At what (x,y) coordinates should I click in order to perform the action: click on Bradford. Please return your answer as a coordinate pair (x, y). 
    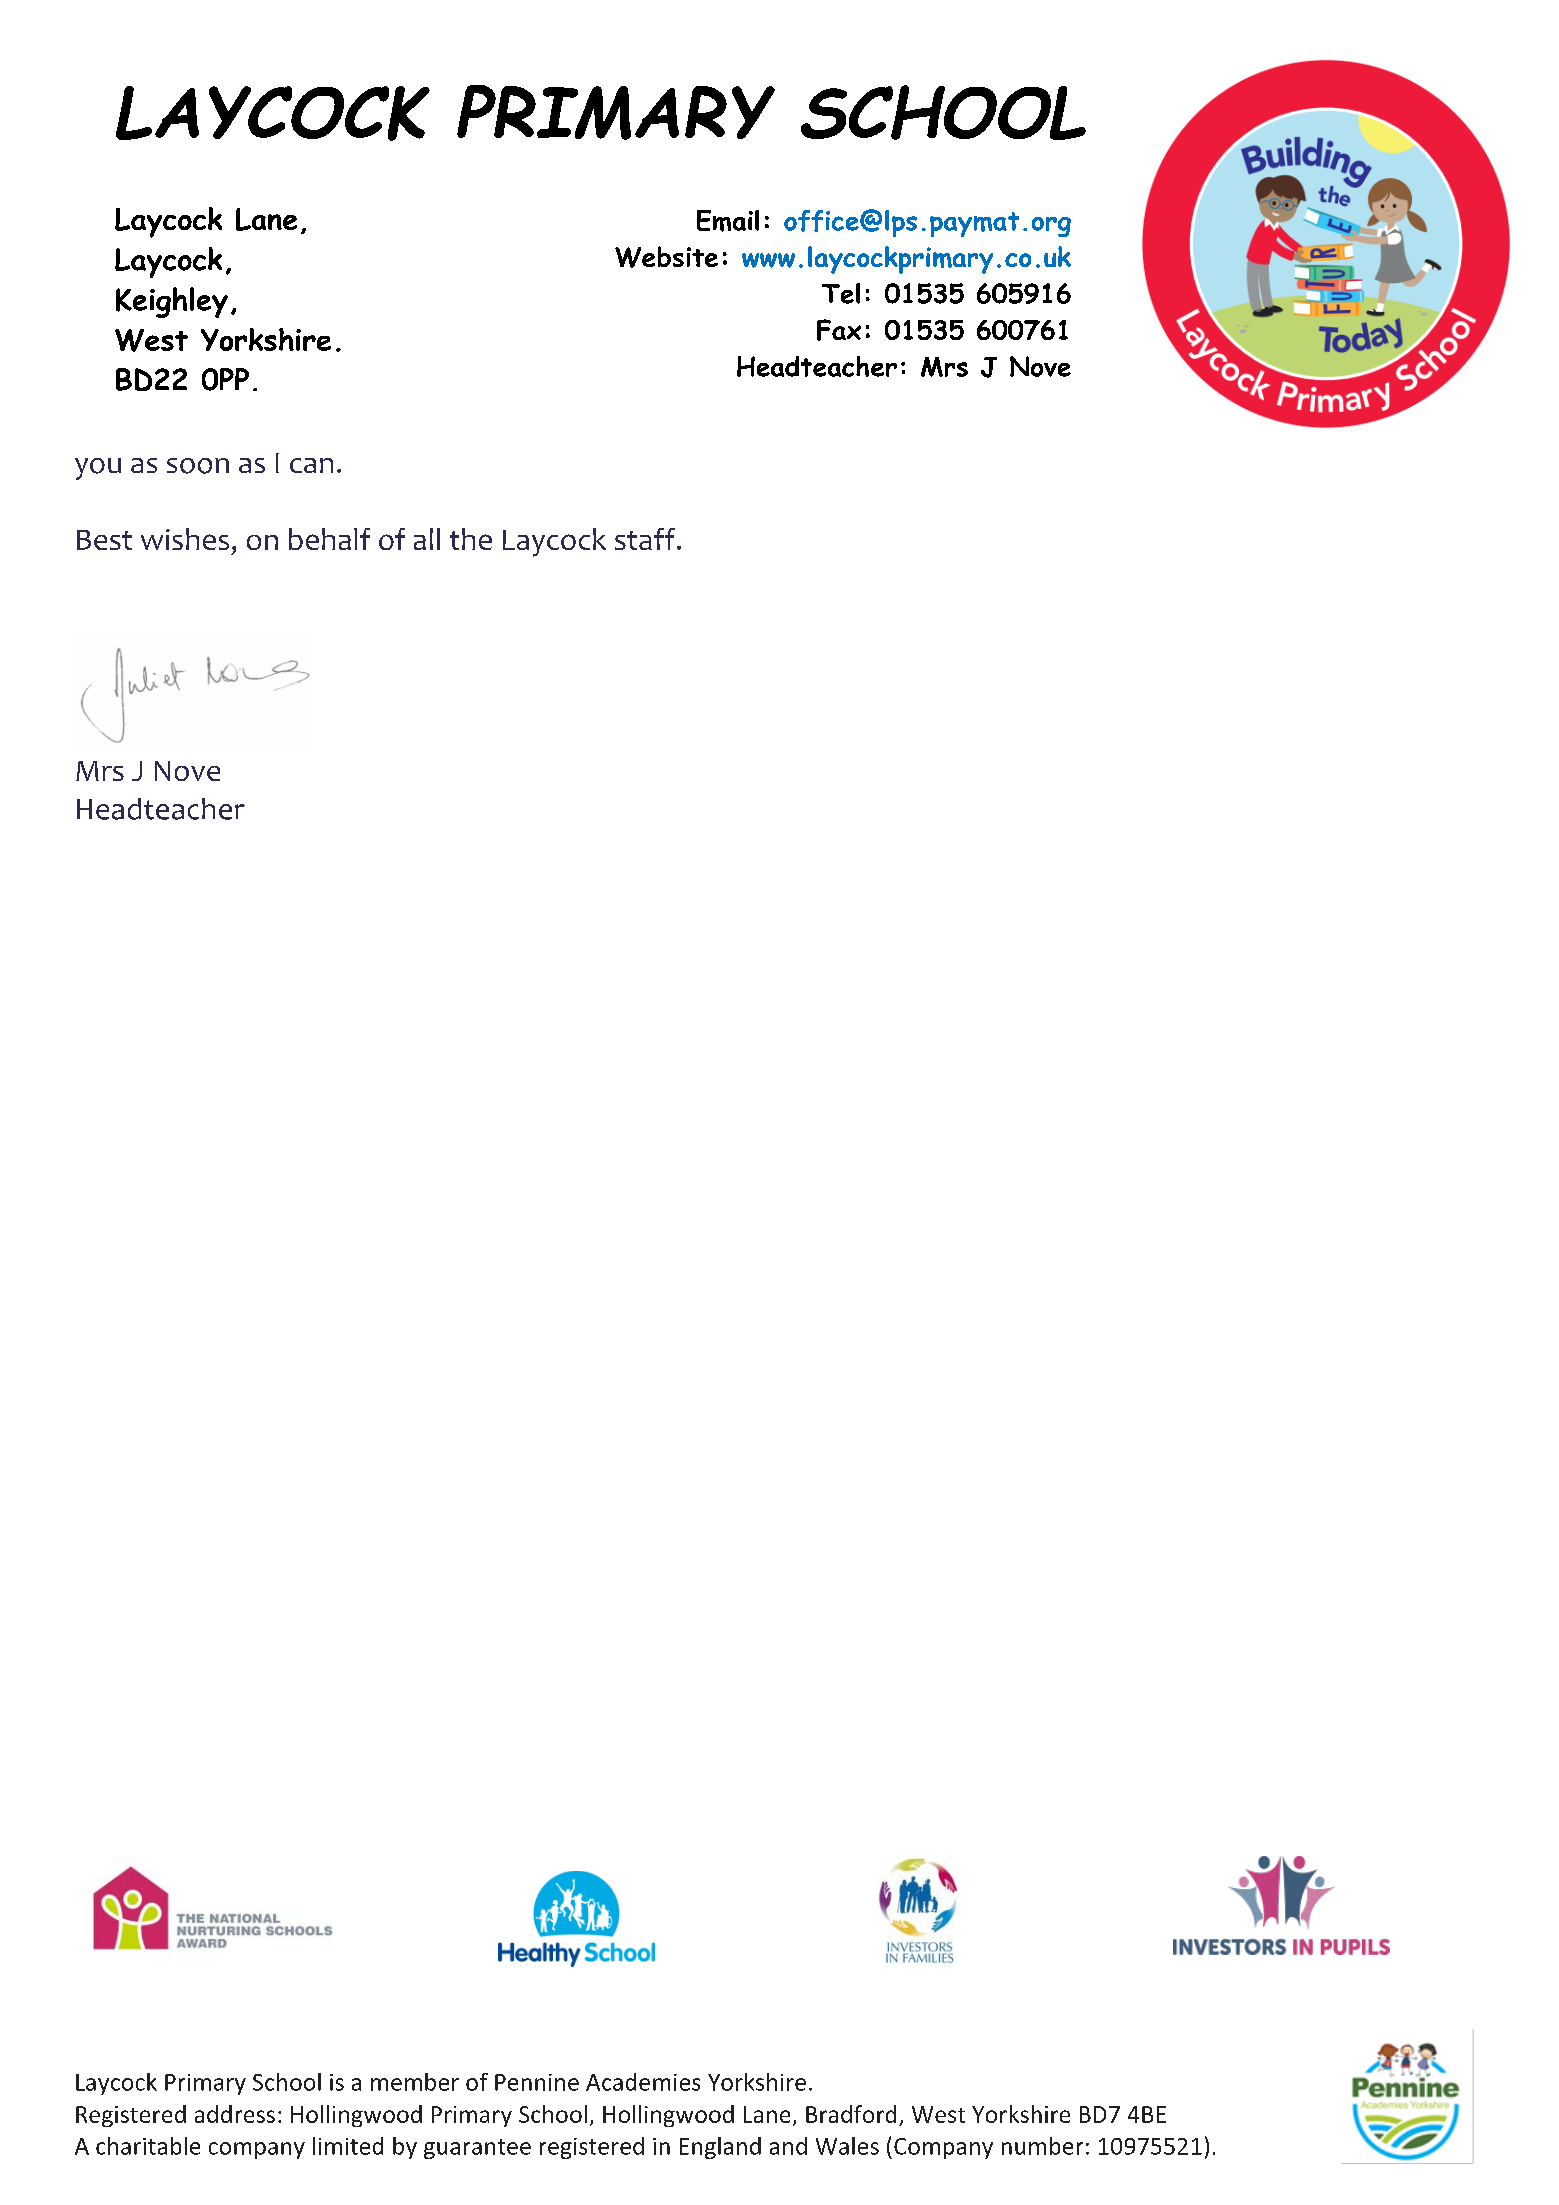
    Looking at the image, I should click on (851, 2114).
